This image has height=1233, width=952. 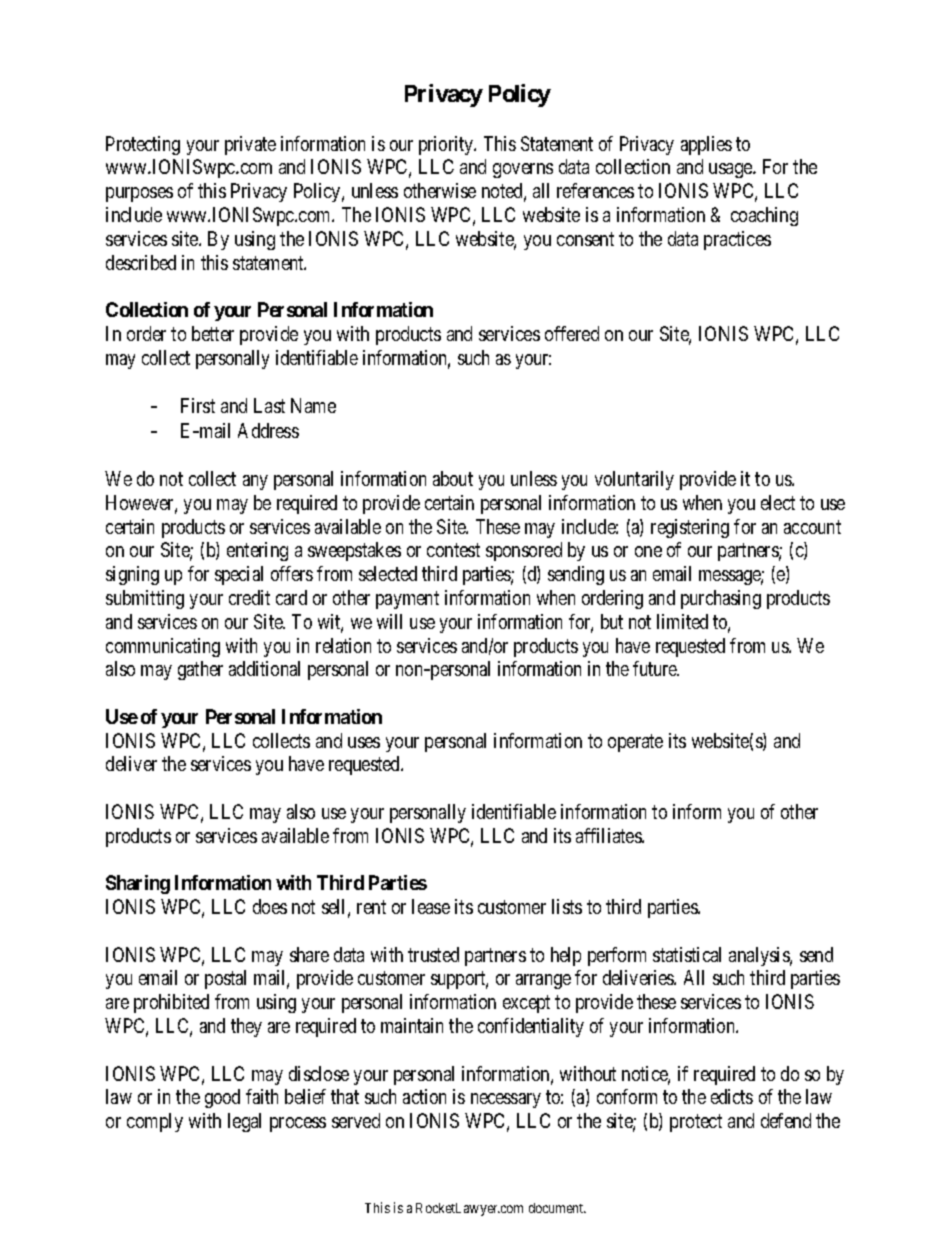 What do you see at coordinates (244, 1122) in the image?
I see `legal` at bounding box center [244, 1122].
